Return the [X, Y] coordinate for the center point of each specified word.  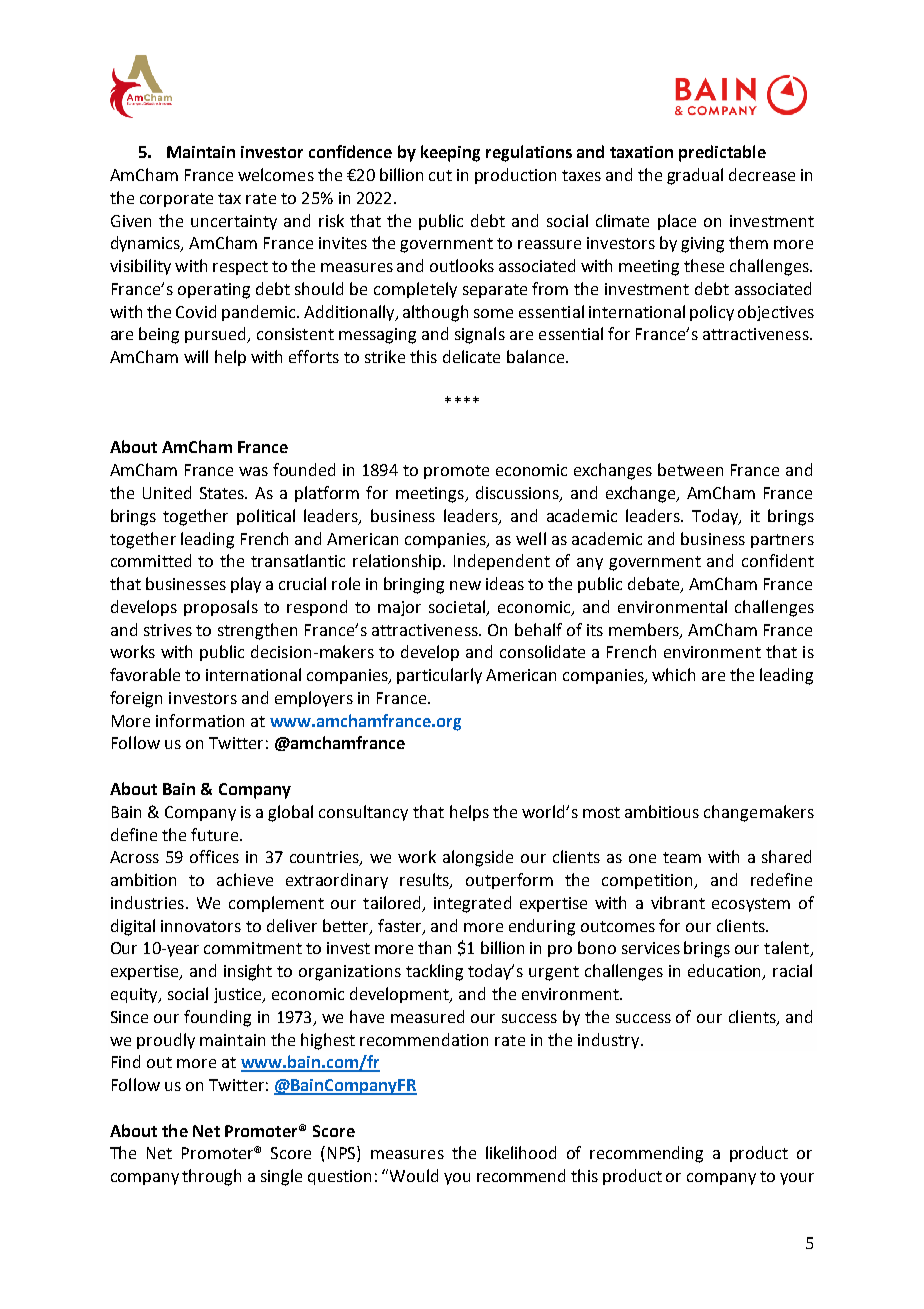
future [216, 834]
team [682, 857]
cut [440, 175]
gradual [695, 176]
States [223, 493]
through [211, 1177]
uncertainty [234, 222]
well [531, 538]
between [690, 469]
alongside [478, 858]
